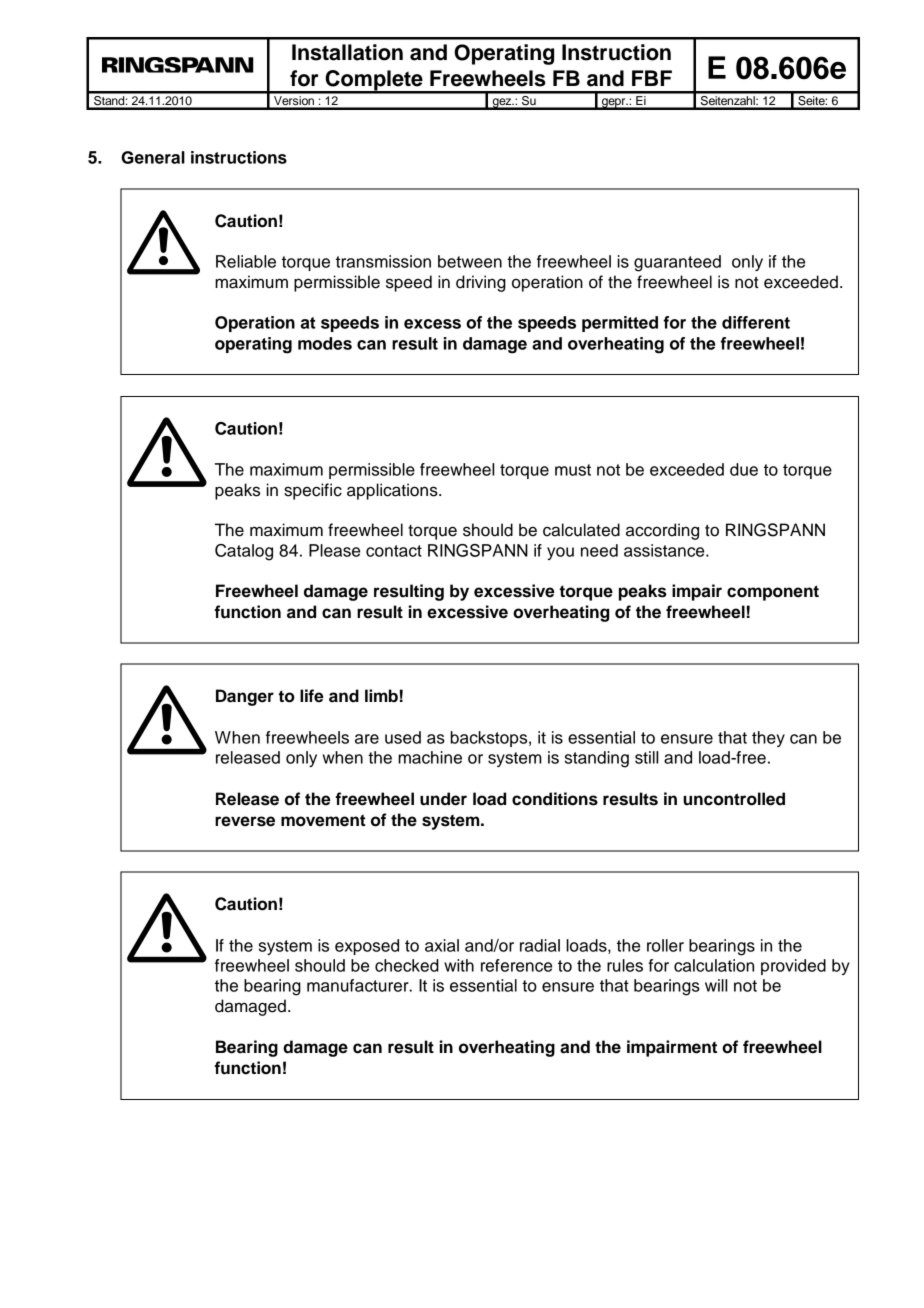 Image resolution: width=924 pixels, height=1308 pixels. I want to click on FBF, so click(652, 78).
